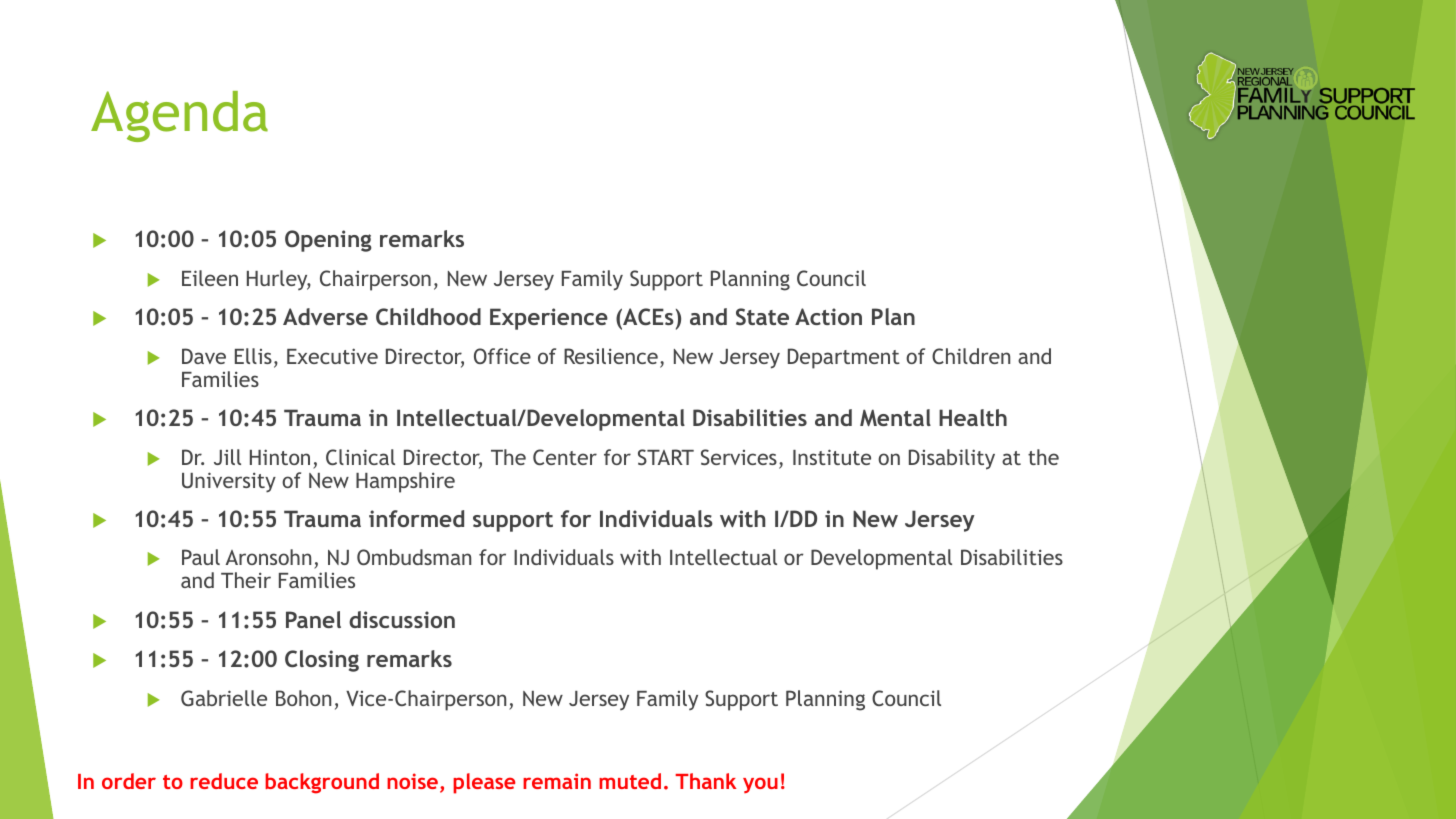  I want to click on State, so click(762, 316).
